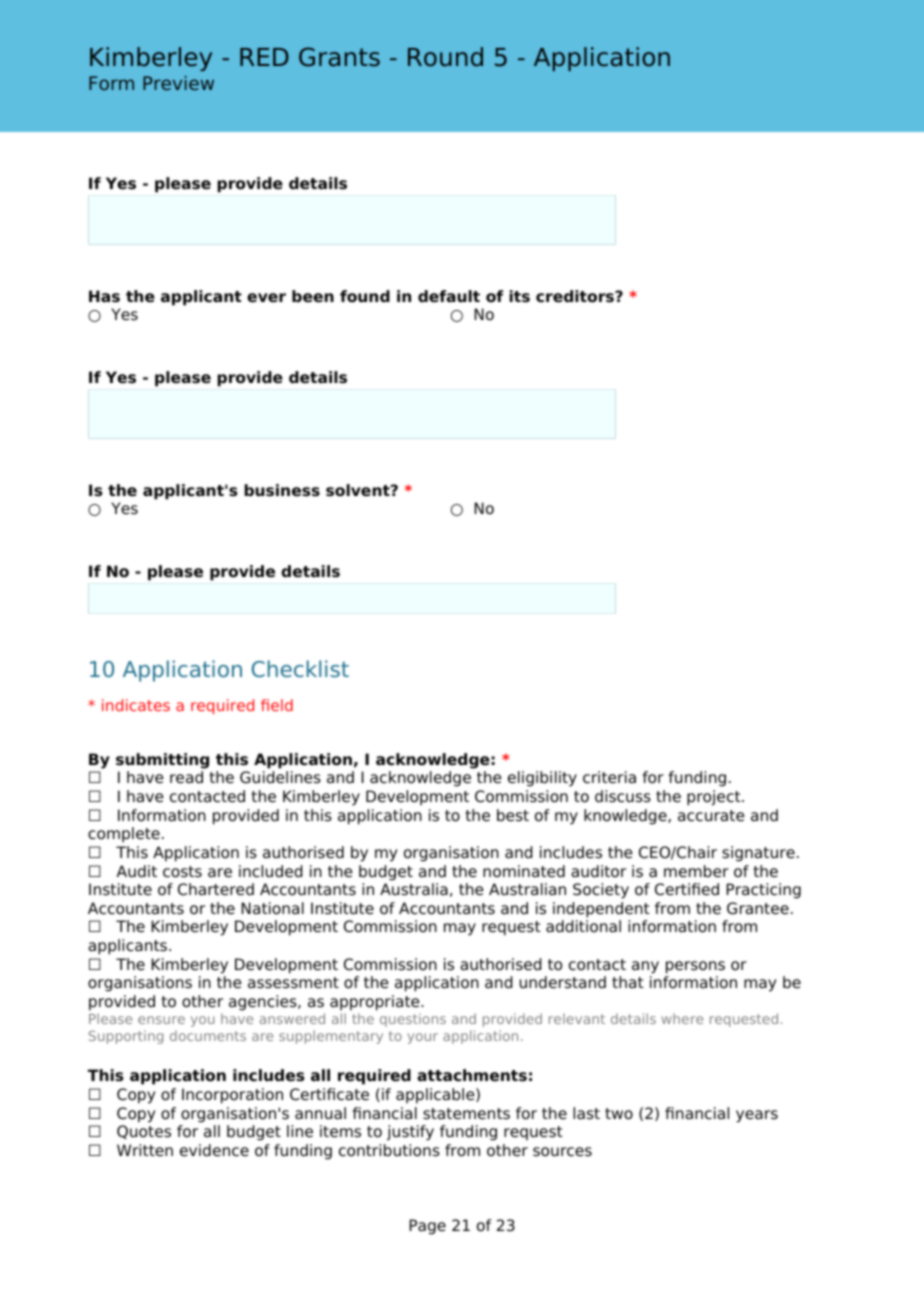 The height and width of the page is (1308, 924). I want to click on costs, so click(182, 872).
